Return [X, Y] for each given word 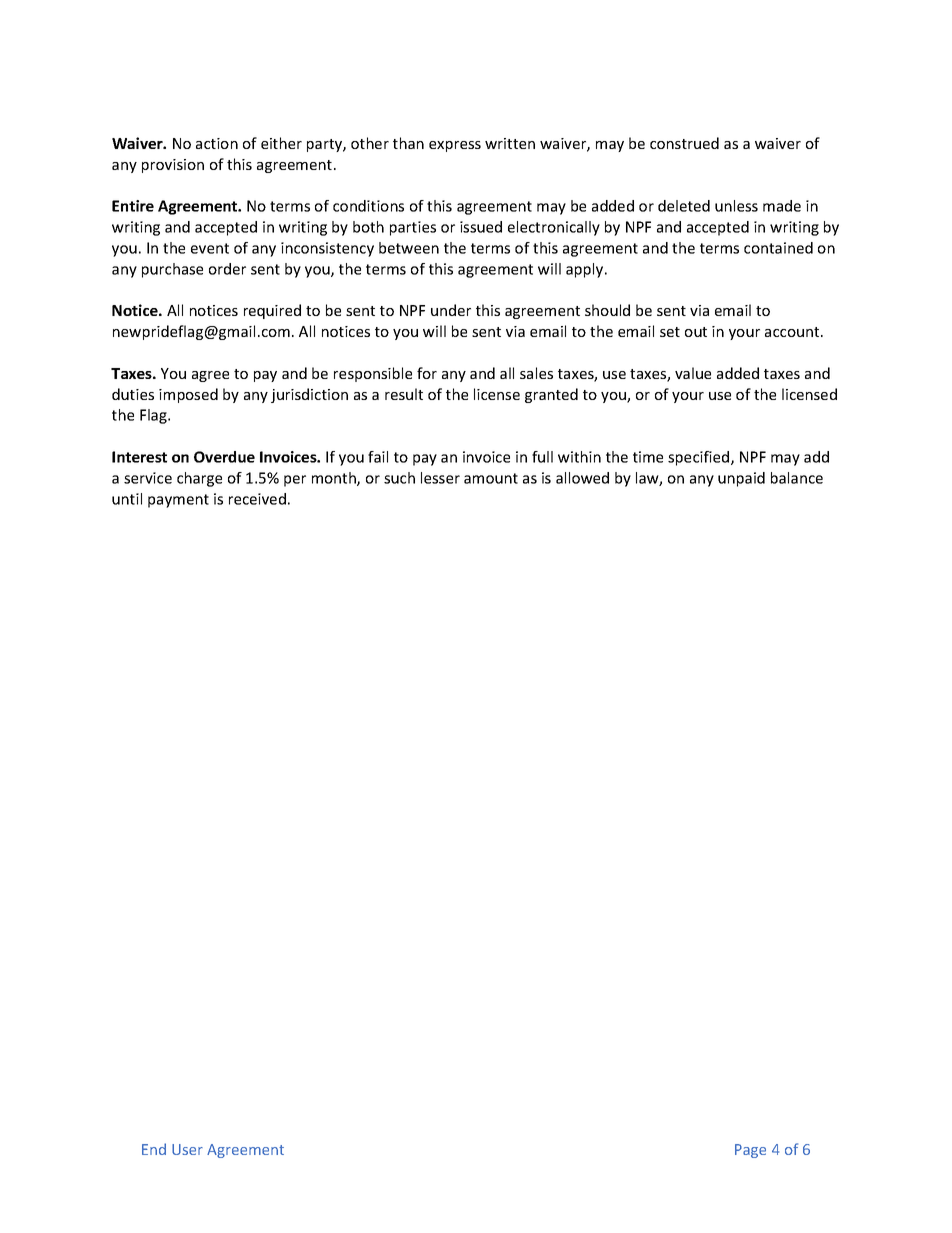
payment [178, 501]
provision [173, 166]
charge [199, 479]
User [187, 1149]
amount [491, 478]
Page [750, 1151]
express [455, 146]
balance [797, 478]
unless [736, 206]
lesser [440, 478]
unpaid [741, 479]
